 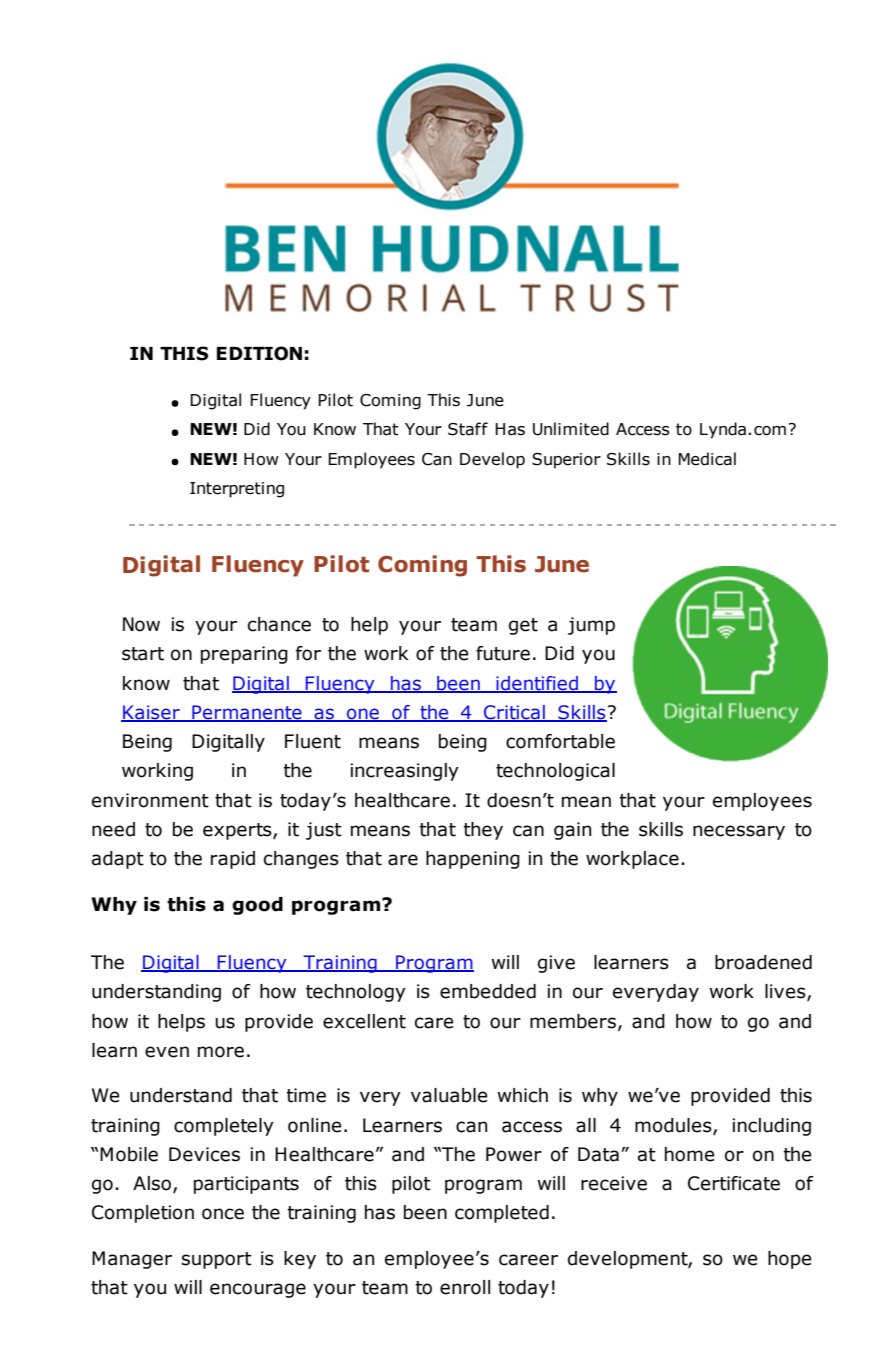 I want to click on support, so click(x=217, y=1260).
